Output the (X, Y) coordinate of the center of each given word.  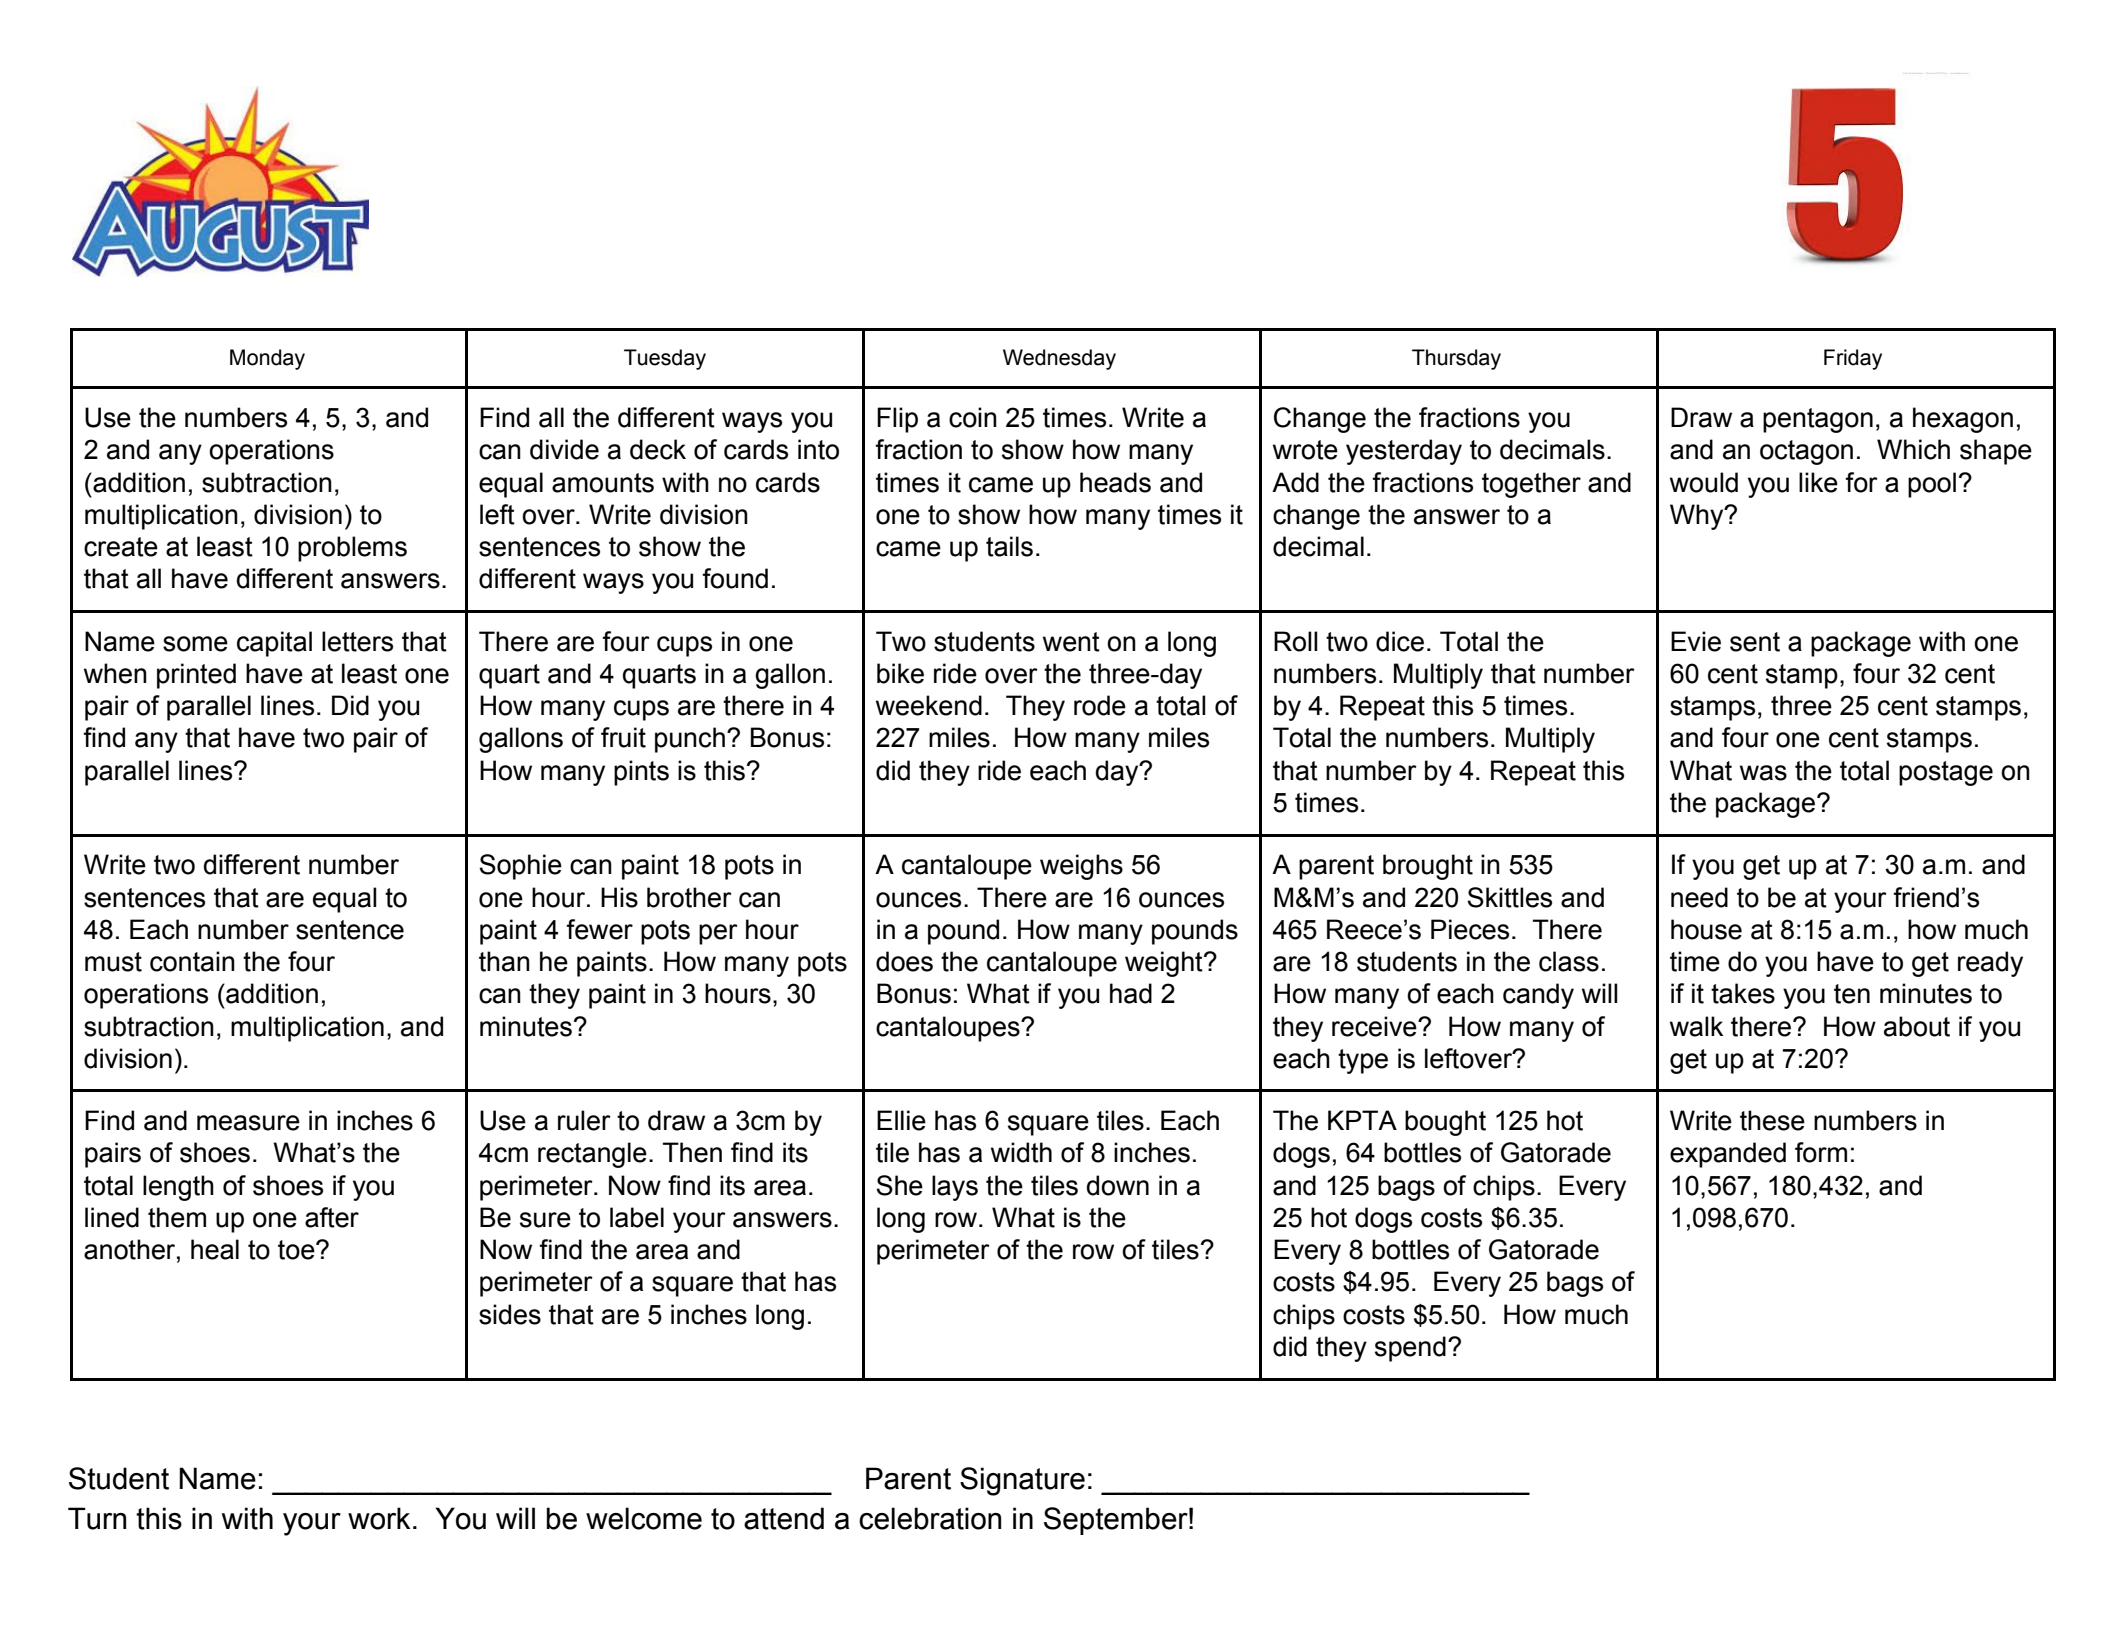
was (1763, 773)
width (1021, 1152)
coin (973, 417)
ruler (584, 1120)
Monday (267, 359)
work (379, 1518)
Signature (1022, 1481)
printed (196, 676)
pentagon (1818, 420)
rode (1100, 705)
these (1772, 1120)
